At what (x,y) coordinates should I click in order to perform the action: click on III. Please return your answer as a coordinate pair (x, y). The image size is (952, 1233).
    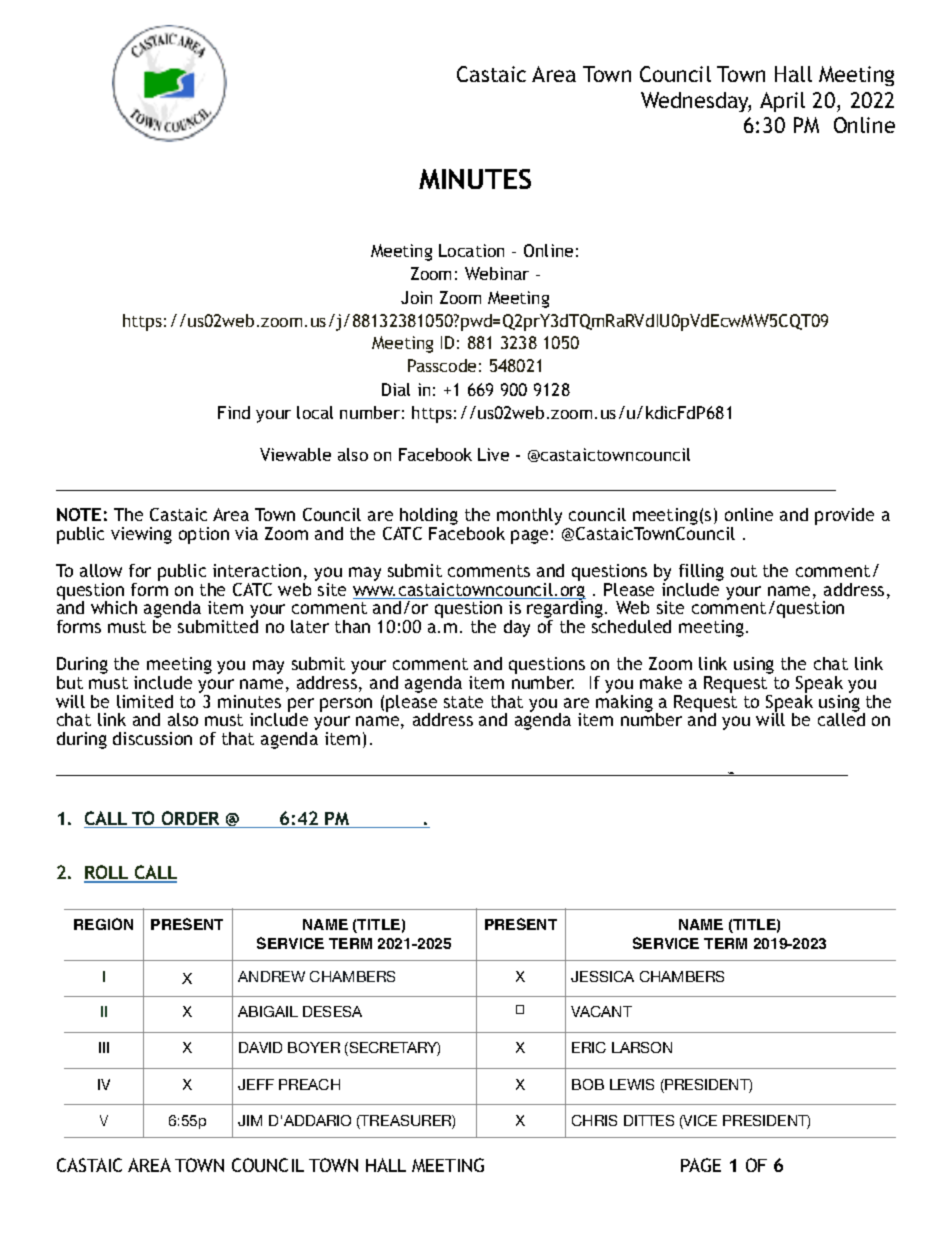
    Looking at the image, I should click on (104, 1047).
